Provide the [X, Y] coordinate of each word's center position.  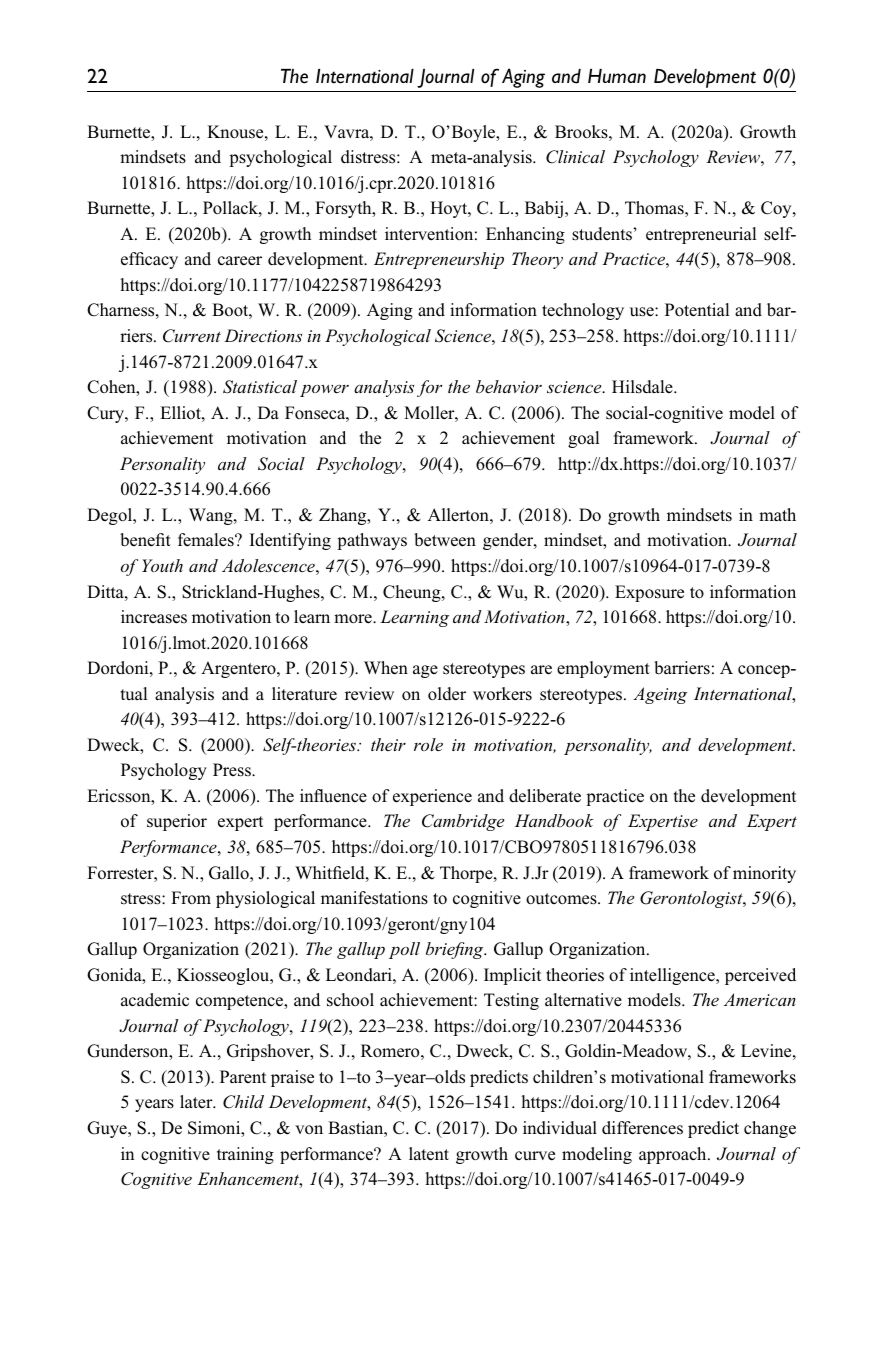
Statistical [260, 387]
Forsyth [344, 209]
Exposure [649, 593]
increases [154, 617]
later [197, 1101]
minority [764, 874]
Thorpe [467, 874]
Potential [697, 310]
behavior [509, 386]
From [191, 897]
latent [429, 1154]
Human [617, 76]
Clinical [575, 157]
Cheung [413, 593]
